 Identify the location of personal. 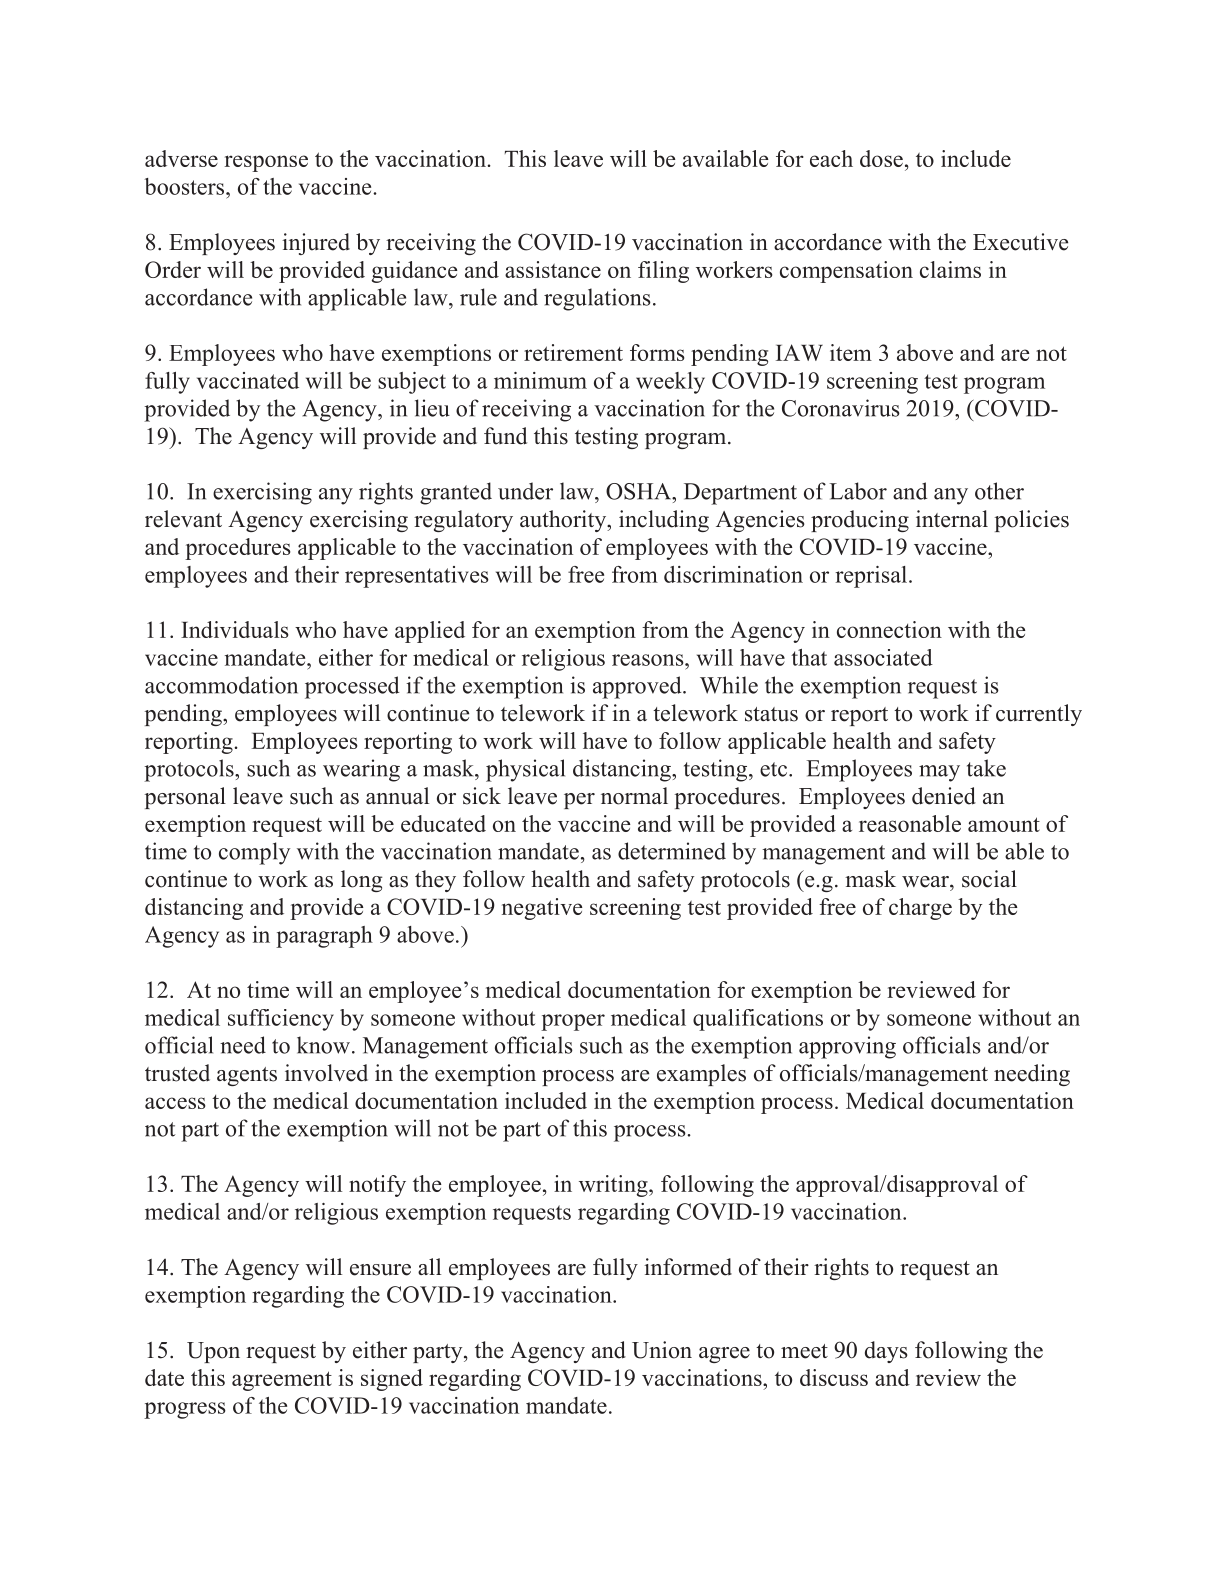
(185, 798).
